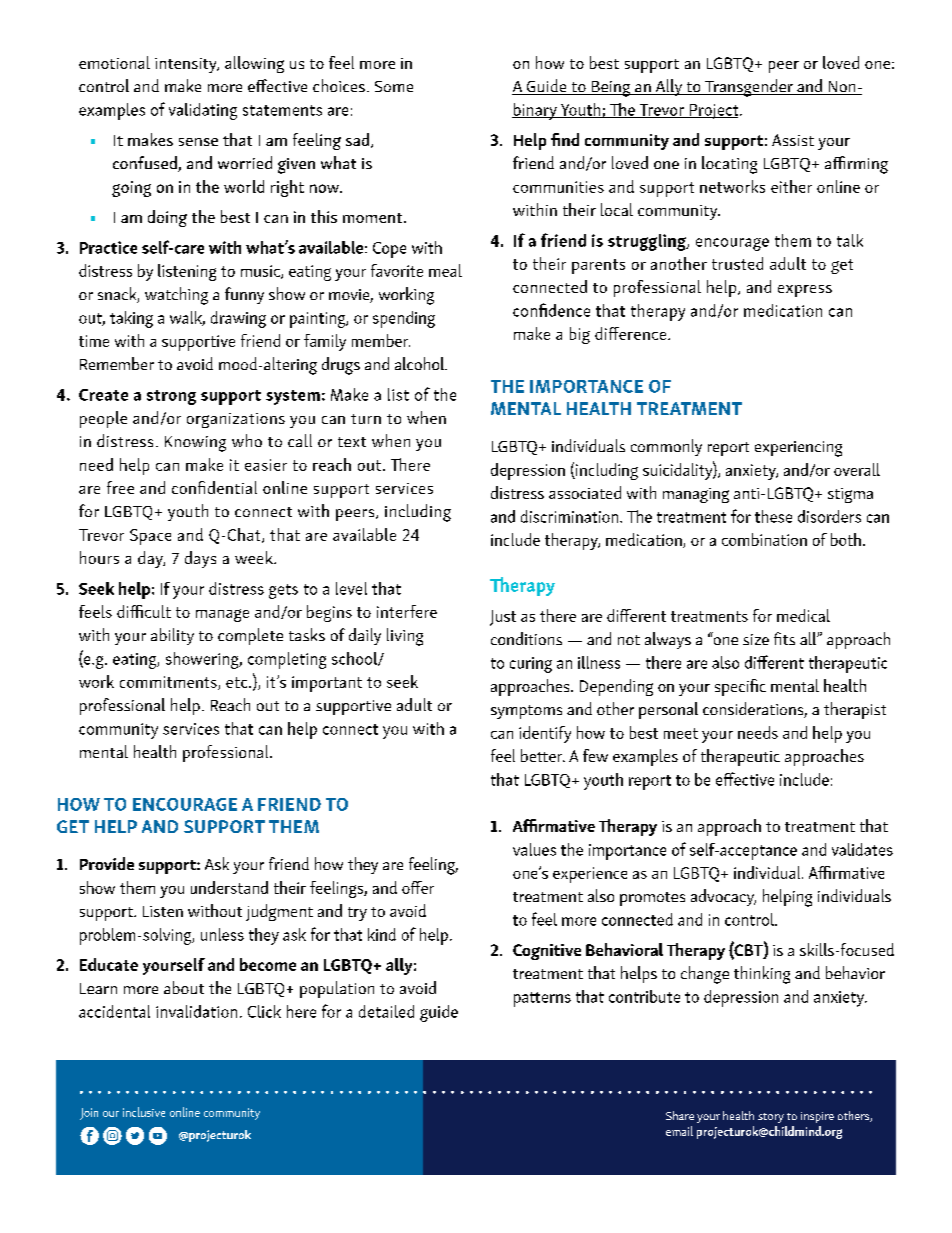  I want to click on Some, so click(394, 86).
